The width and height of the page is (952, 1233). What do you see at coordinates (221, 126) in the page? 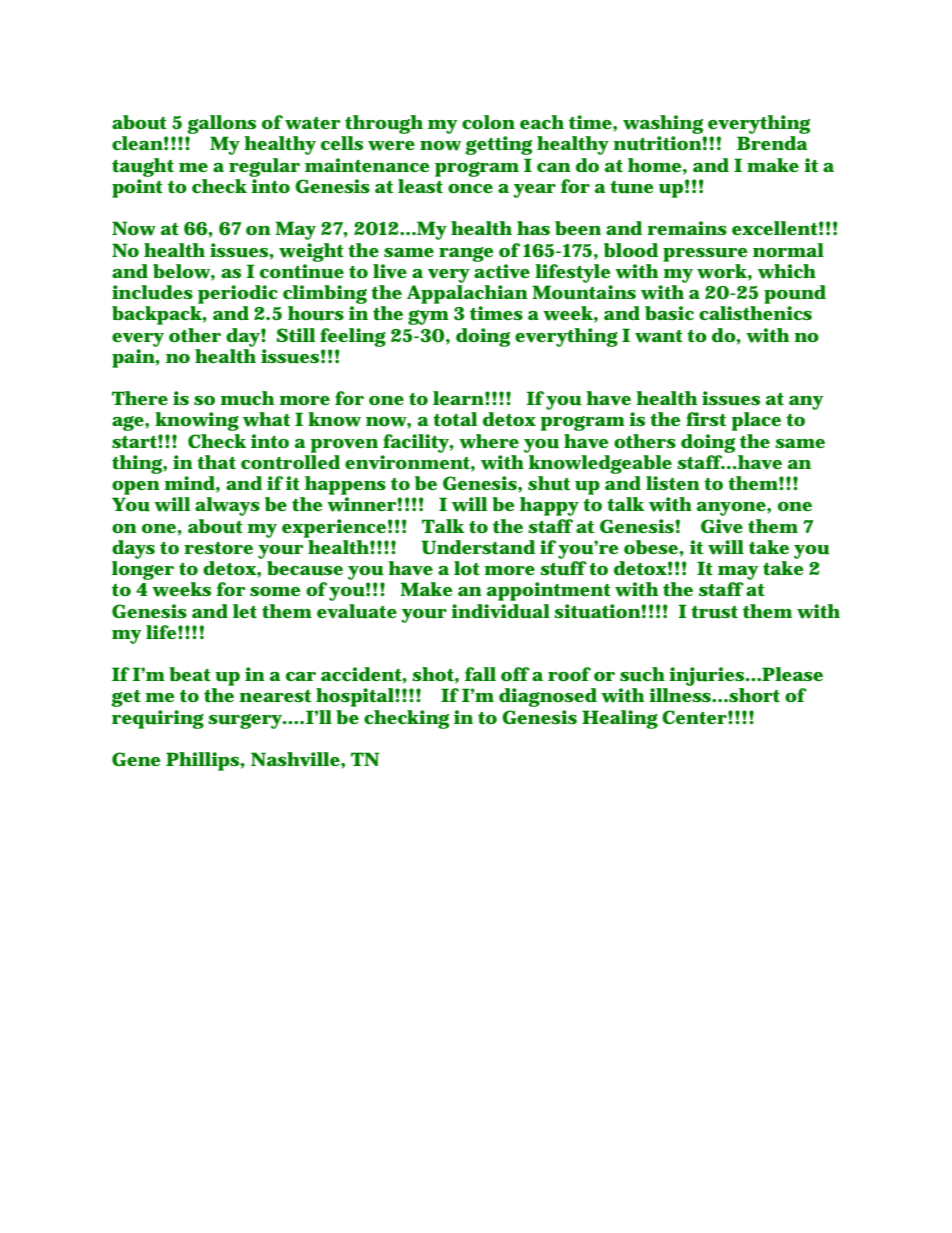
I see `gallons` at bounding box center [221, 126].
